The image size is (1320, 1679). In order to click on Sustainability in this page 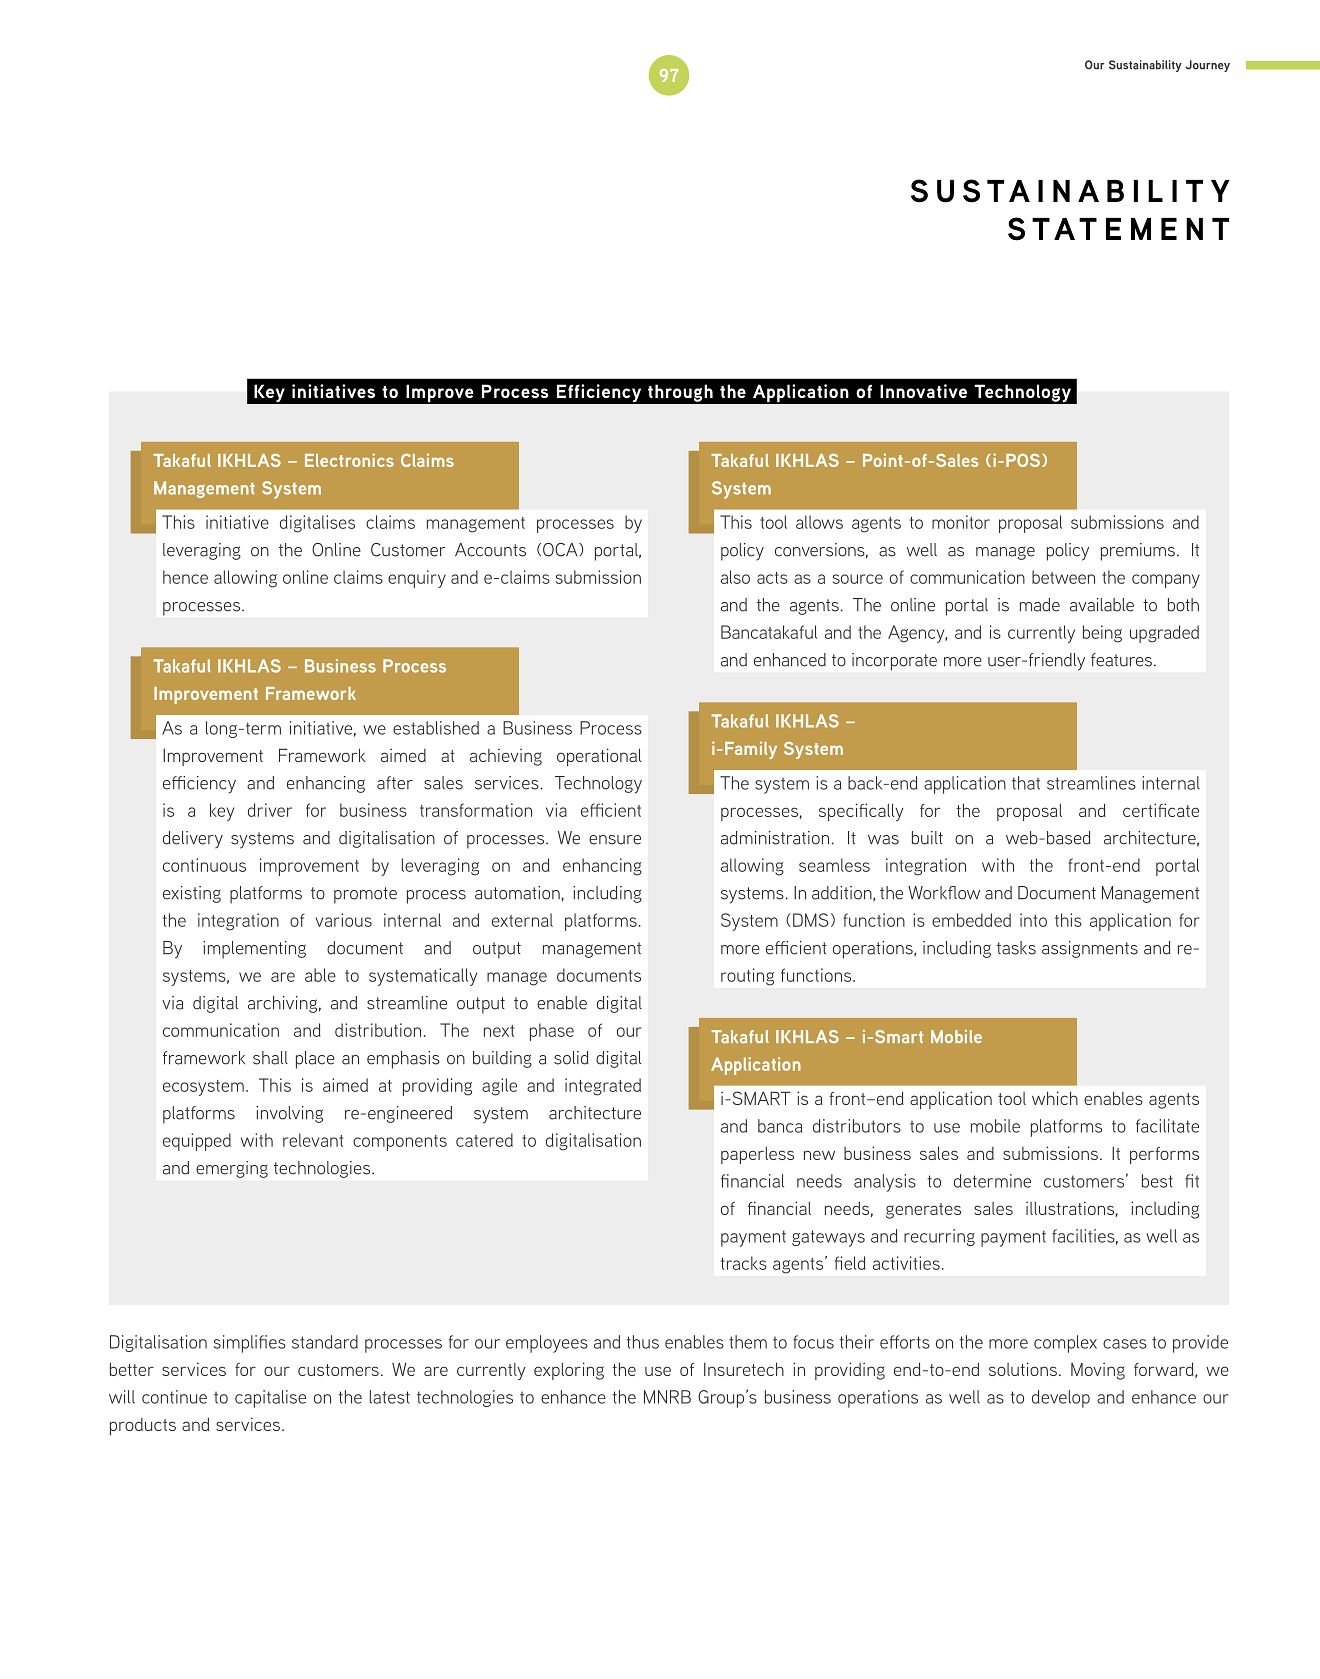, I will do `click(1145, 66)`.
